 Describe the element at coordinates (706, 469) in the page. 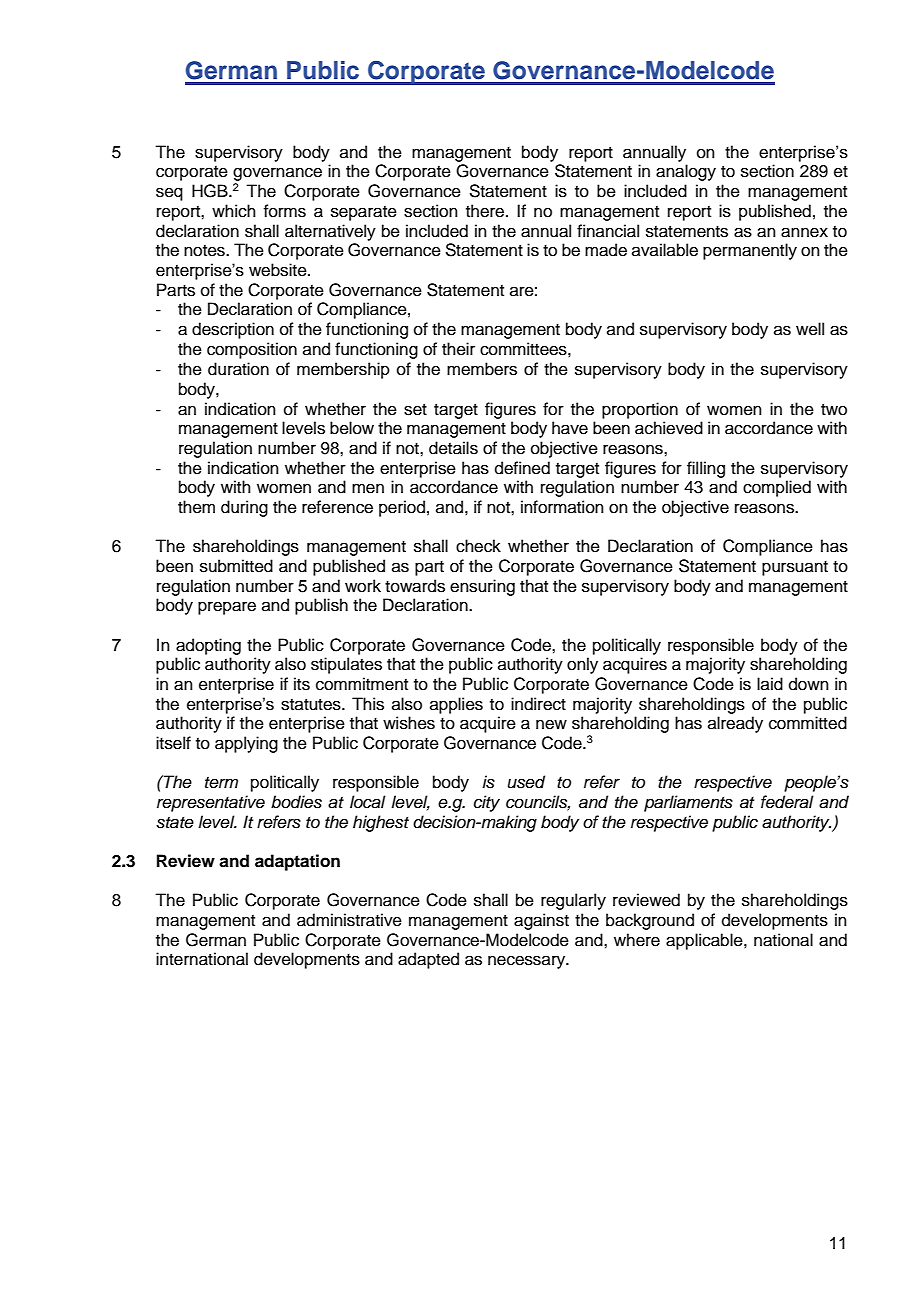

I see `filling` at that location.
